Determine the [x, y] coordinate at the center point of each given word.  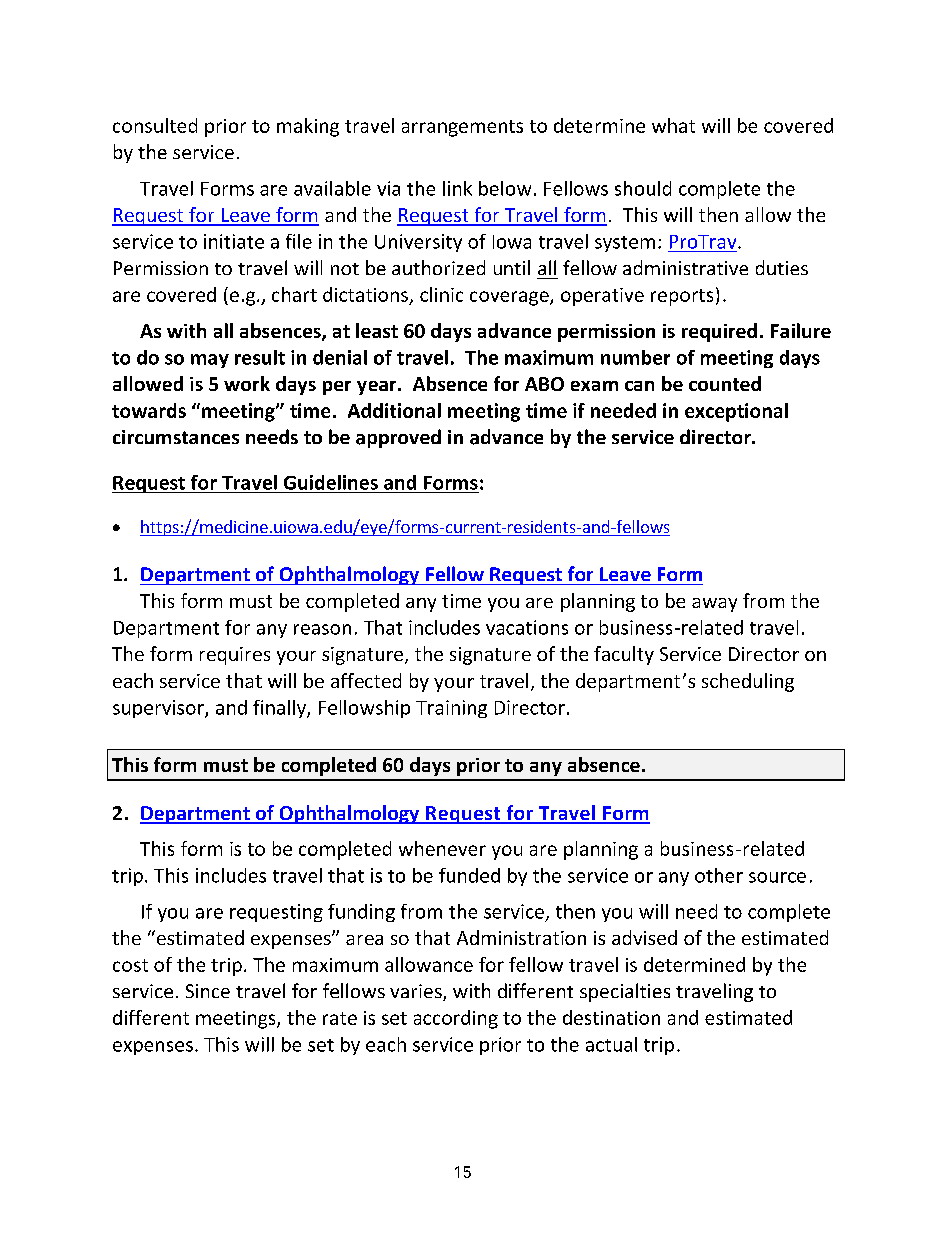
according [456, 1019]
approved [398, 438]
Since [208, 991]
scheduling [748, 682]
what [673, 125]
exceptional [736, 412]
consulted [155, 125]
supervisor [159, 709]
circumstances [176, 437]
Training [451, 709]
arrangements [462, 128]
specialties [625, 992]
